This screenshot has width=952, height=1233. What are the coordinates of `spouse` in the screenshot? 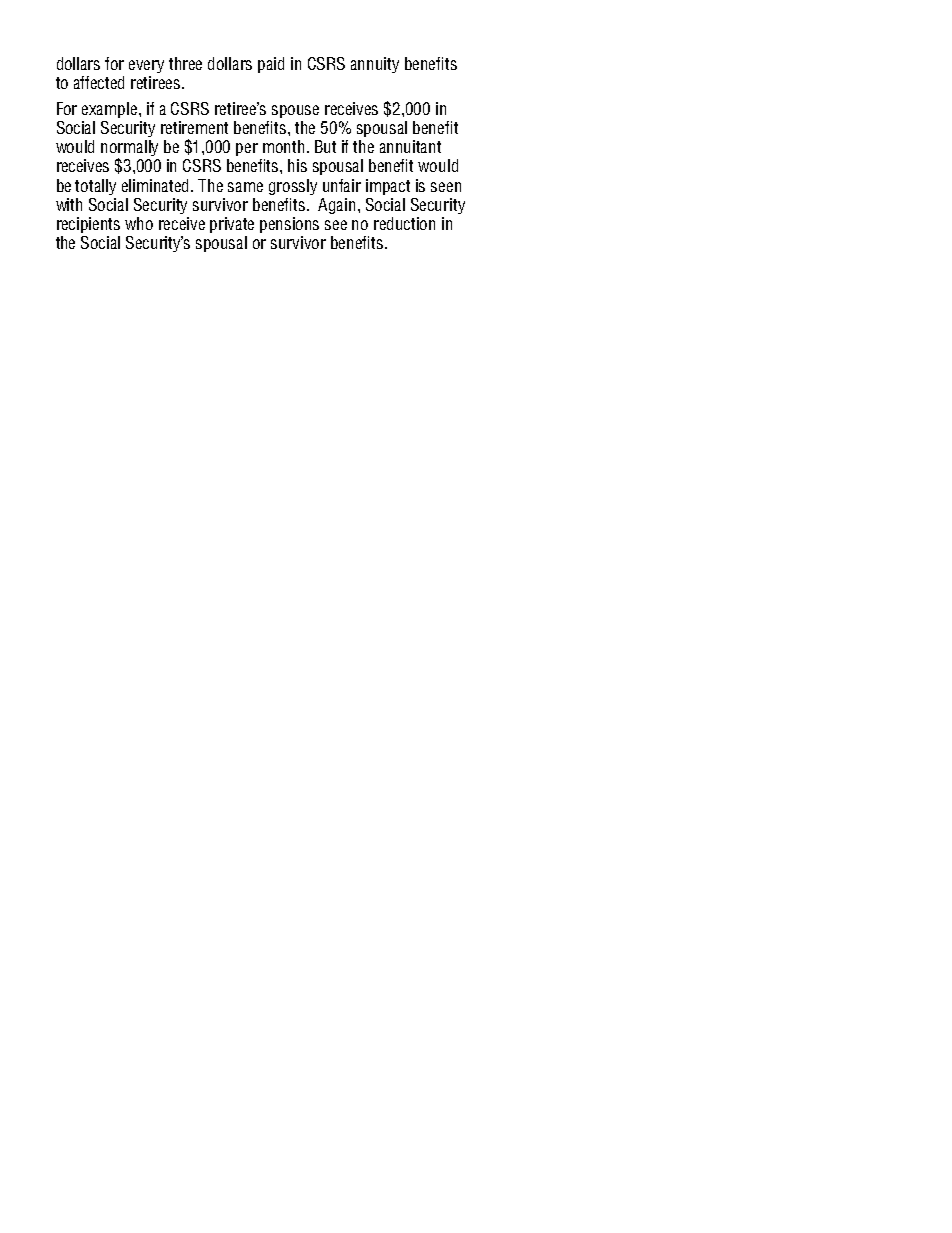 It's located at (295, 111).
